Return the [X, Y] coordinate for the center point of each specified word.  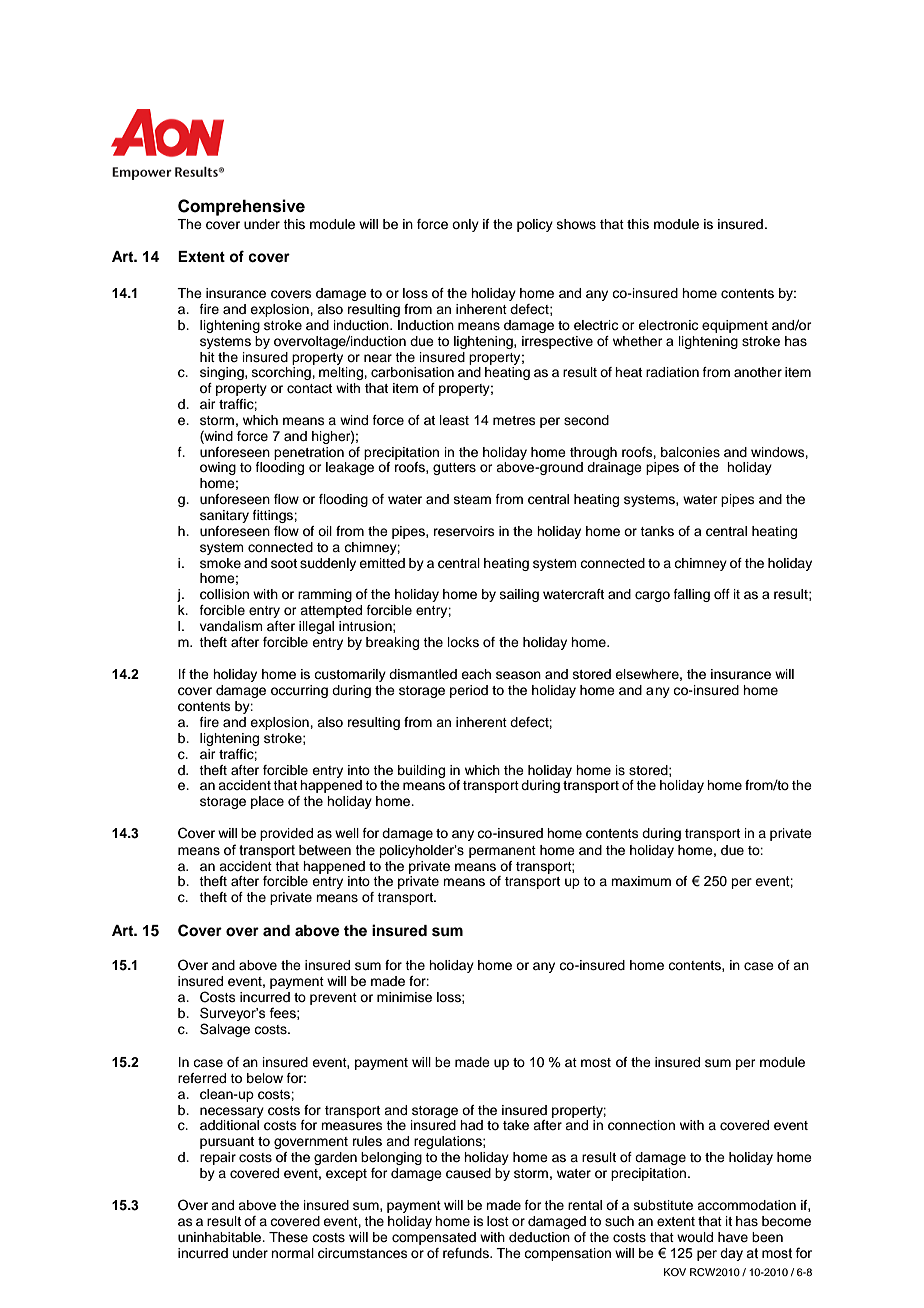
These [288, 1237]
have [733, 1237]
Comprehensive [241, 207]
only [465, 225]
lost [498, 1221]
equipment [735, 326]
